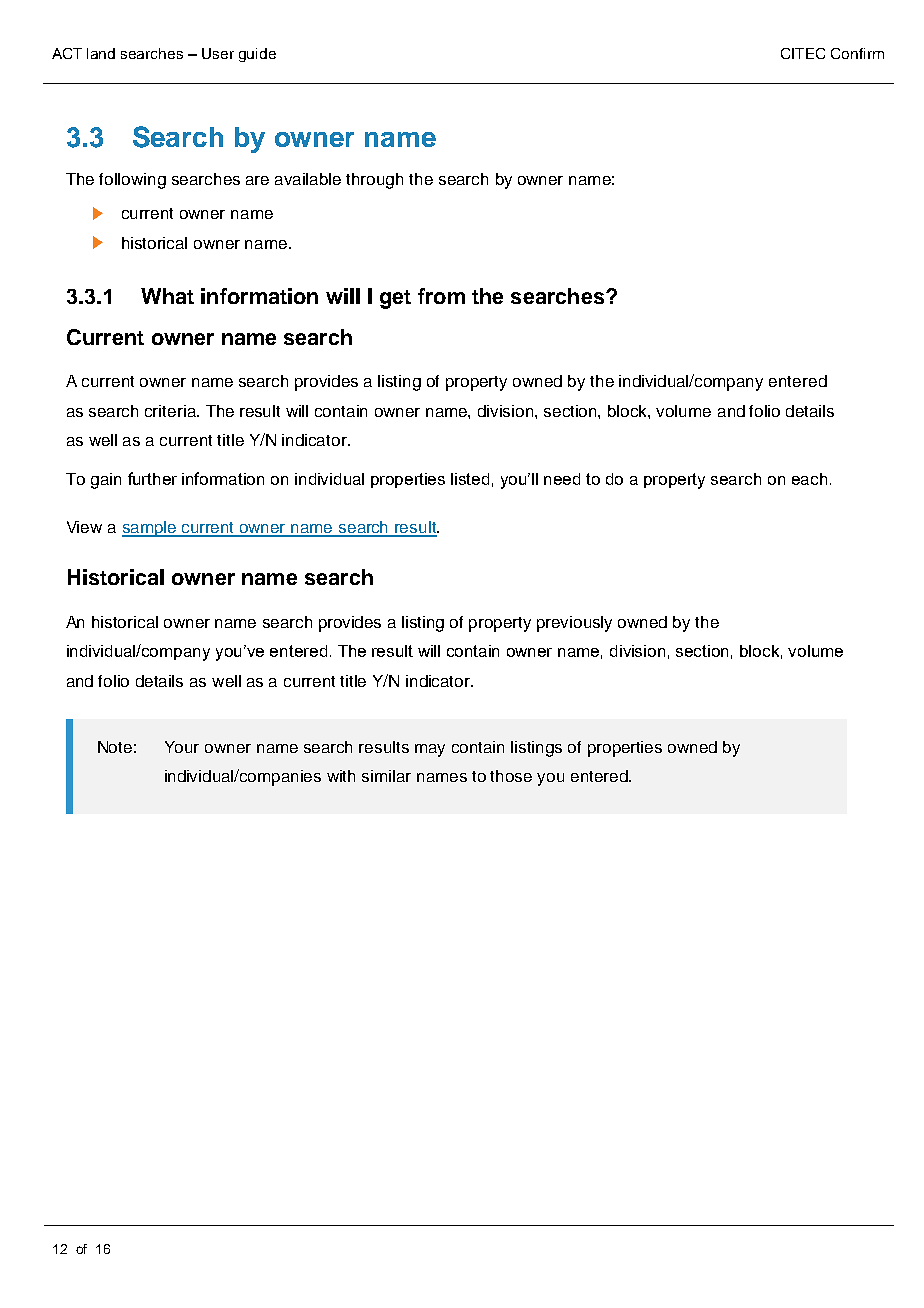 The width and height of the document is (924, 1308). Describe the element at coordinates (511, 776) in the document. I see `those` at that location.
